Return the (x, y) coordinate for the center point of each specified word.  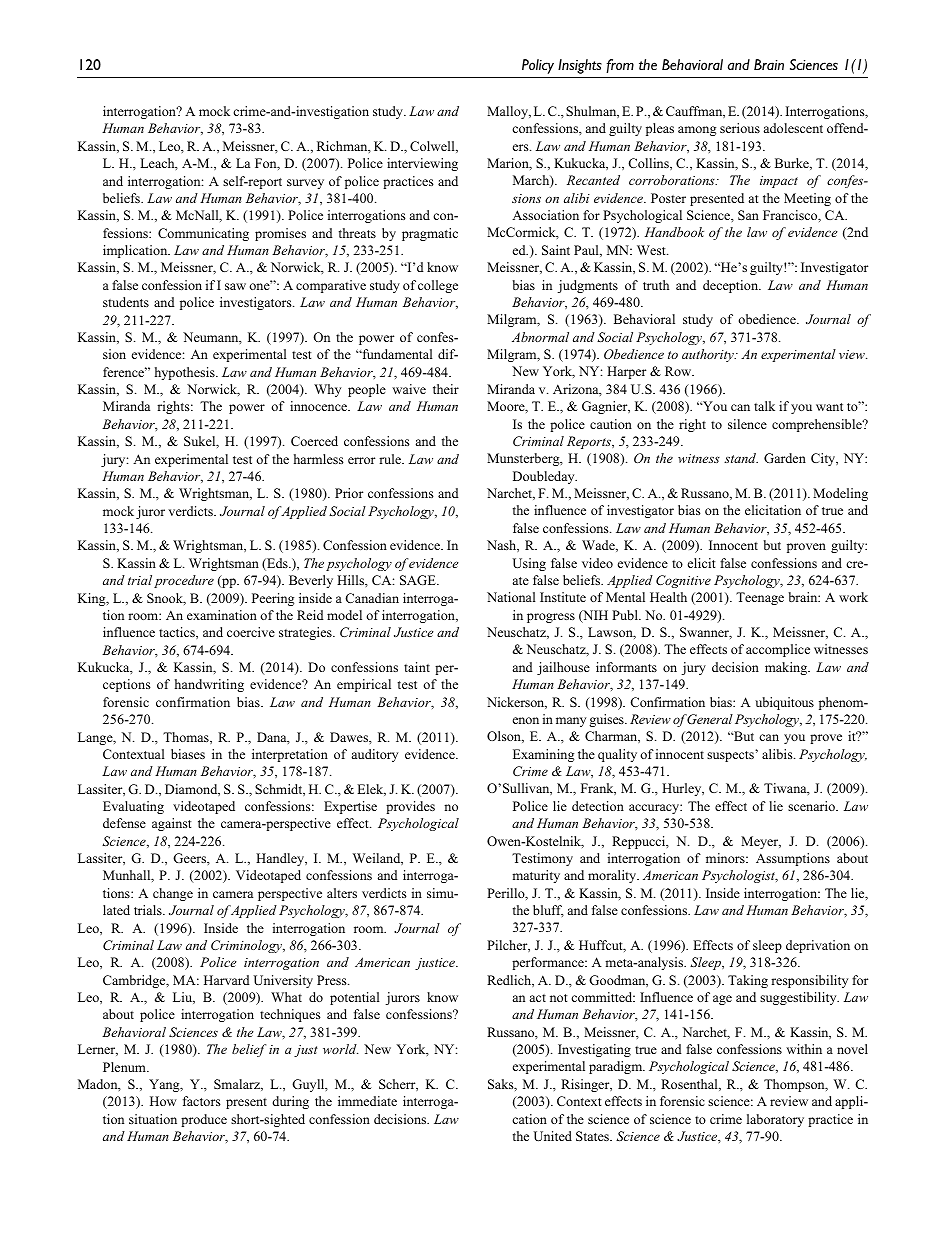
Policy (538, 66)
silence (747, 424)
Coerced (314, 441)
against (171, 824)
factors (202, 1101)
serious (740, 128)
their (446, 389)
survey (305, 184)
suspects (731, 756)
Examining (543, 755)
